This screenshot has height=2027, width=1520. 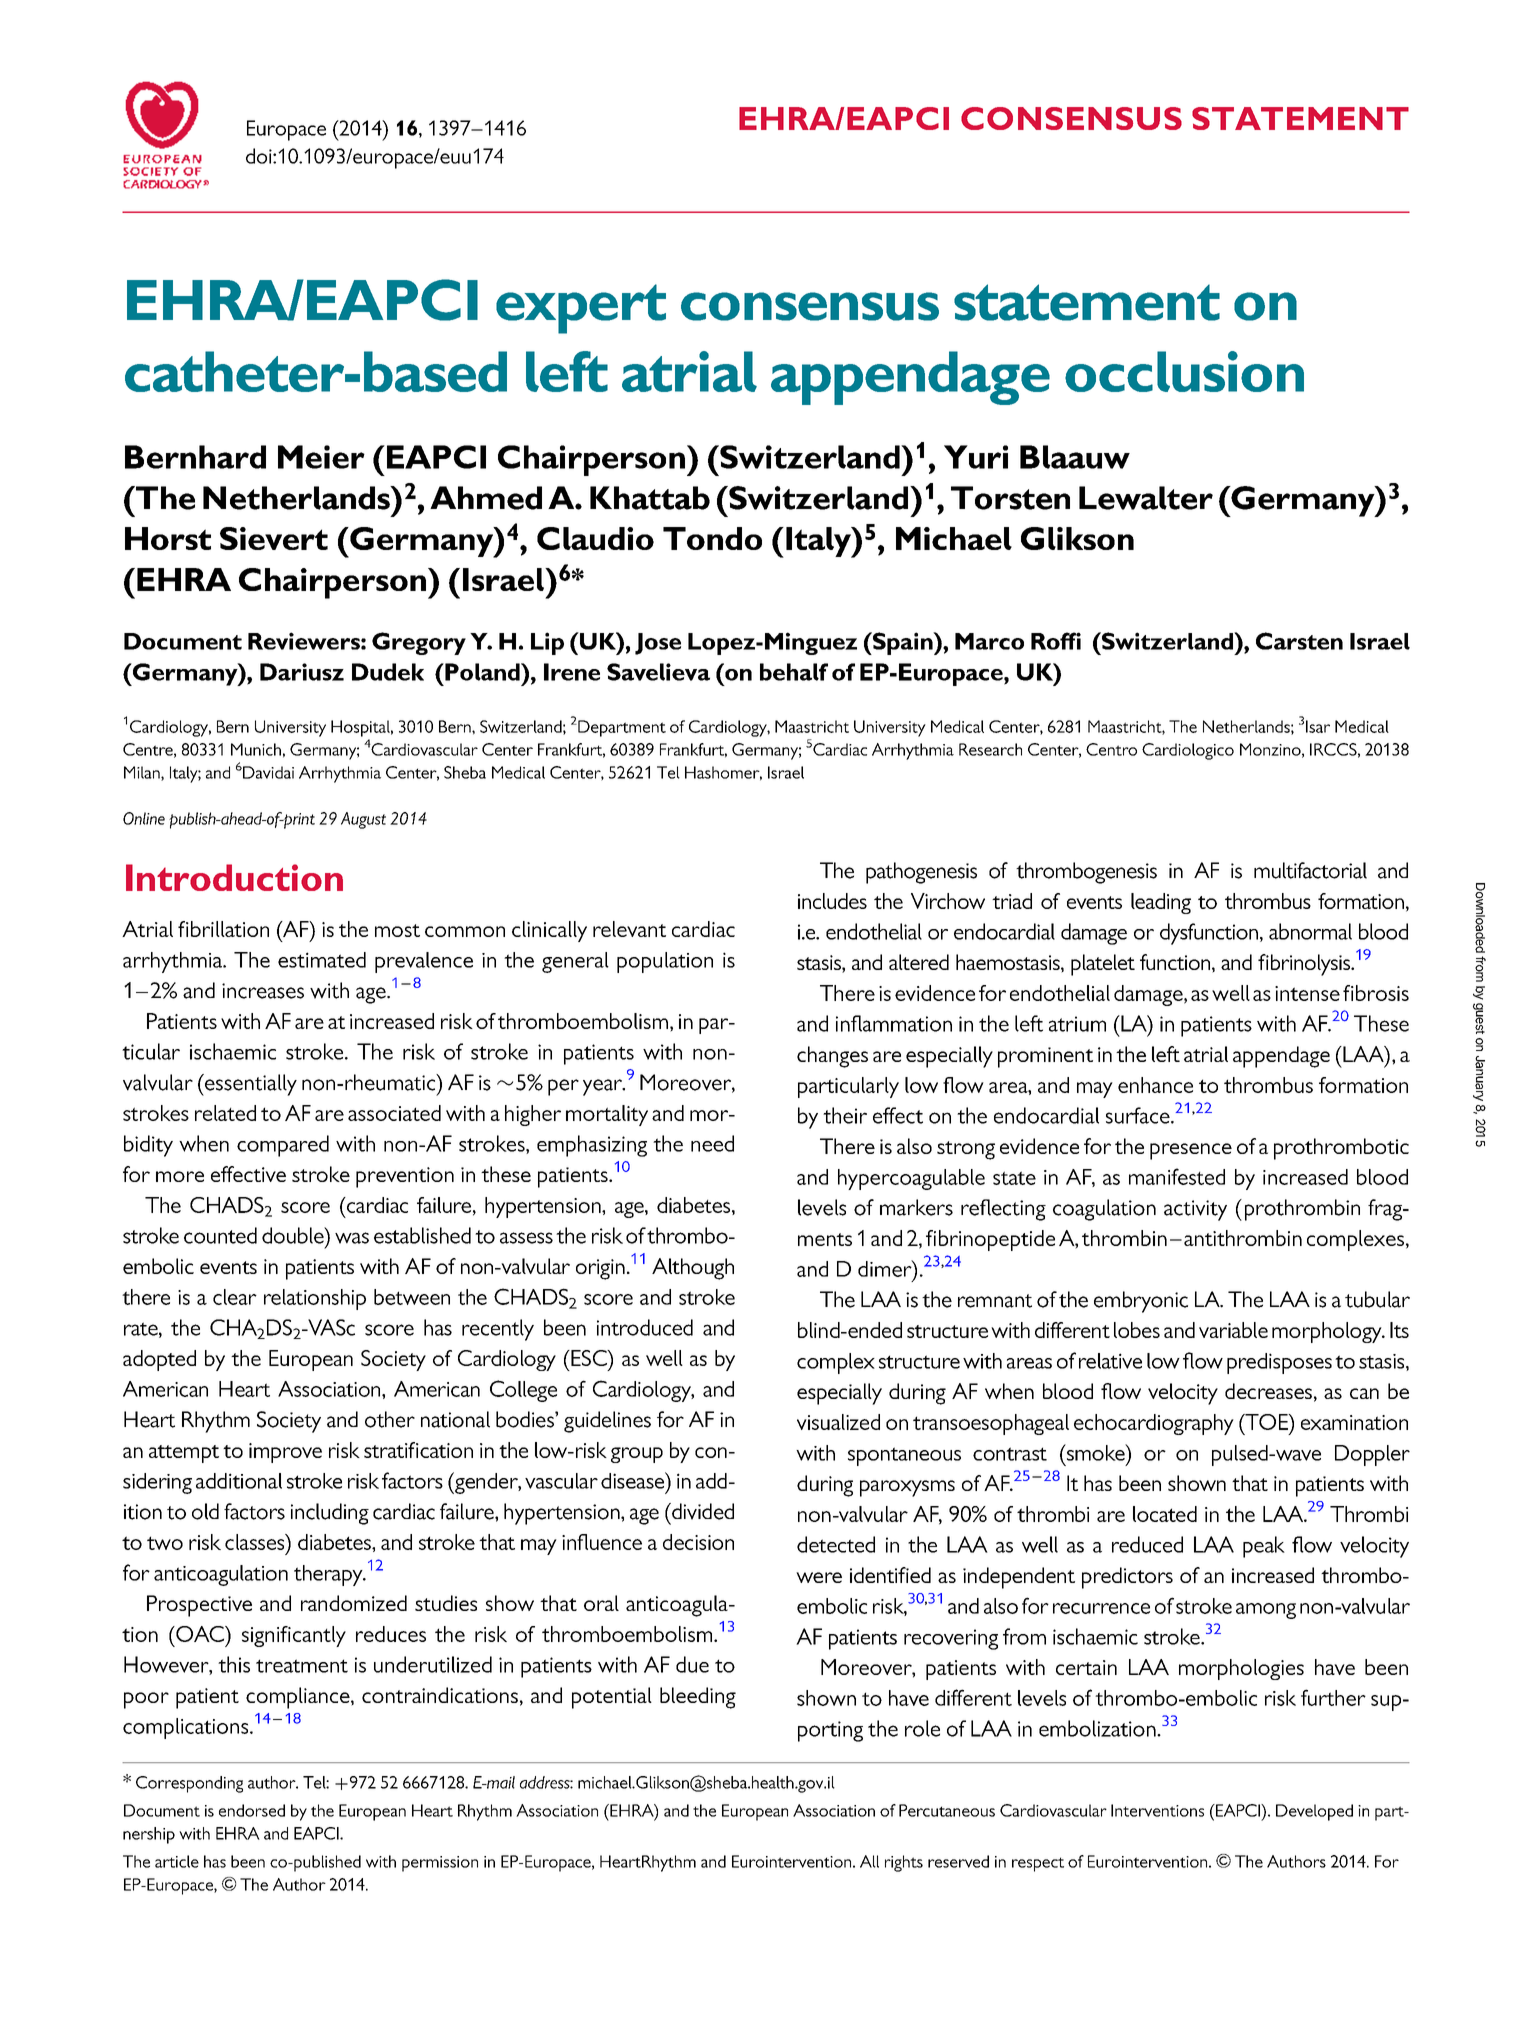 What do you see at coordinates (904, 1863) in the screenshot?
I see `rights` at bounding box center [904, 1863].
